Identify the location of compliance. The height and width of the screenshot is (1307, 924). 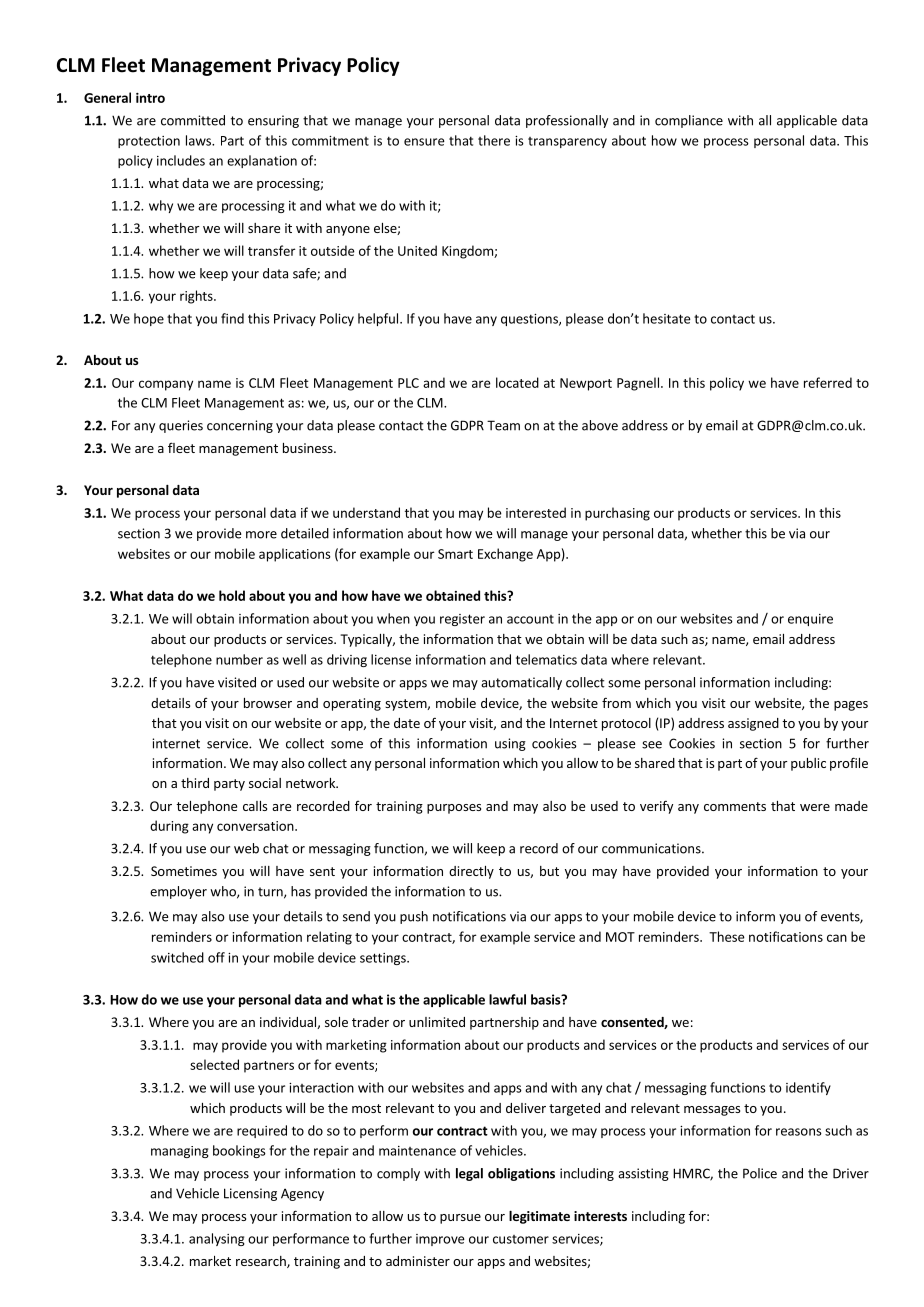
(689, 121).
